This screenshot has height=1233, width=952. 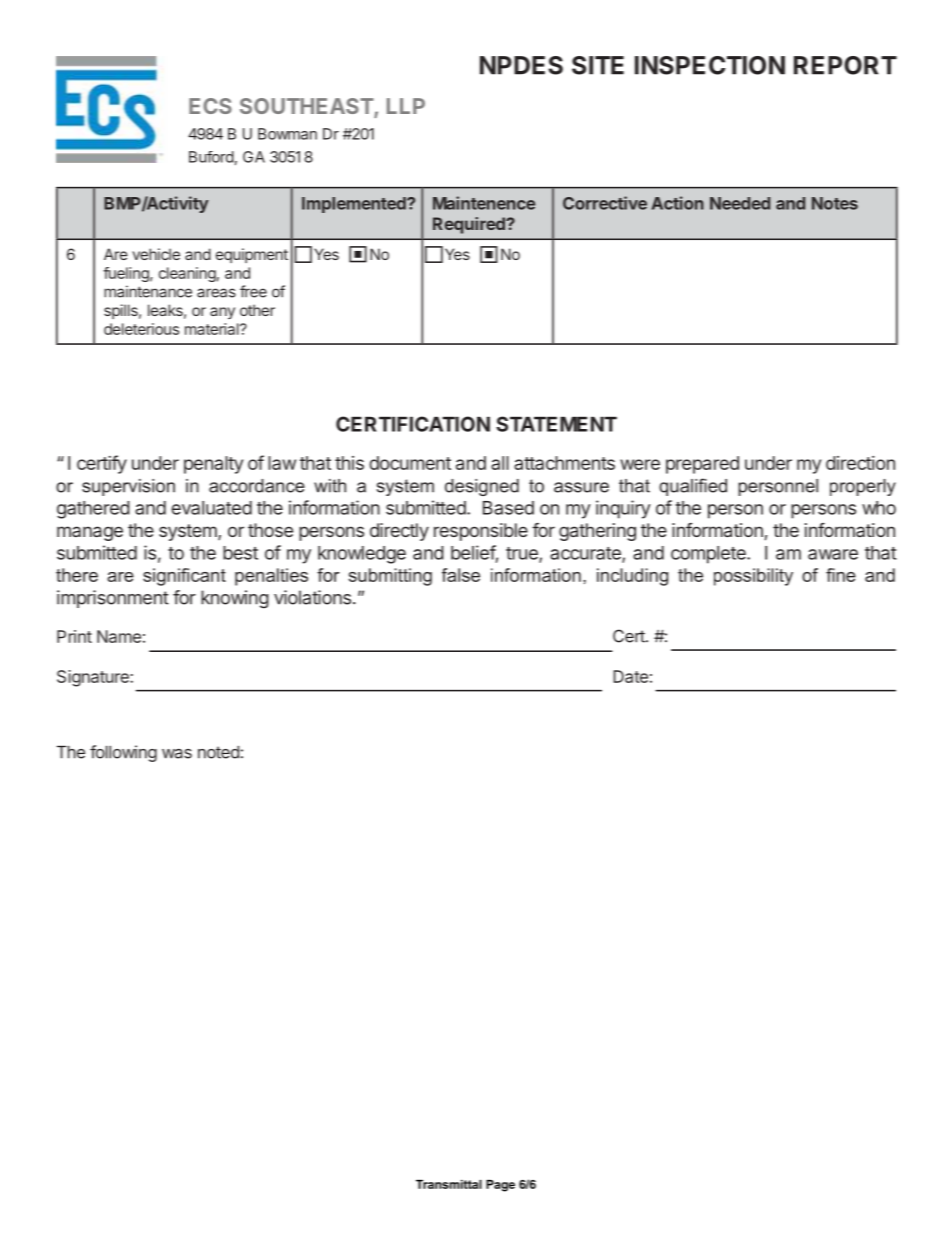 What do you see at coordinates (556, 424) in the screenshot?
I see `STATEMENT` at bounding box center [556, 424].
